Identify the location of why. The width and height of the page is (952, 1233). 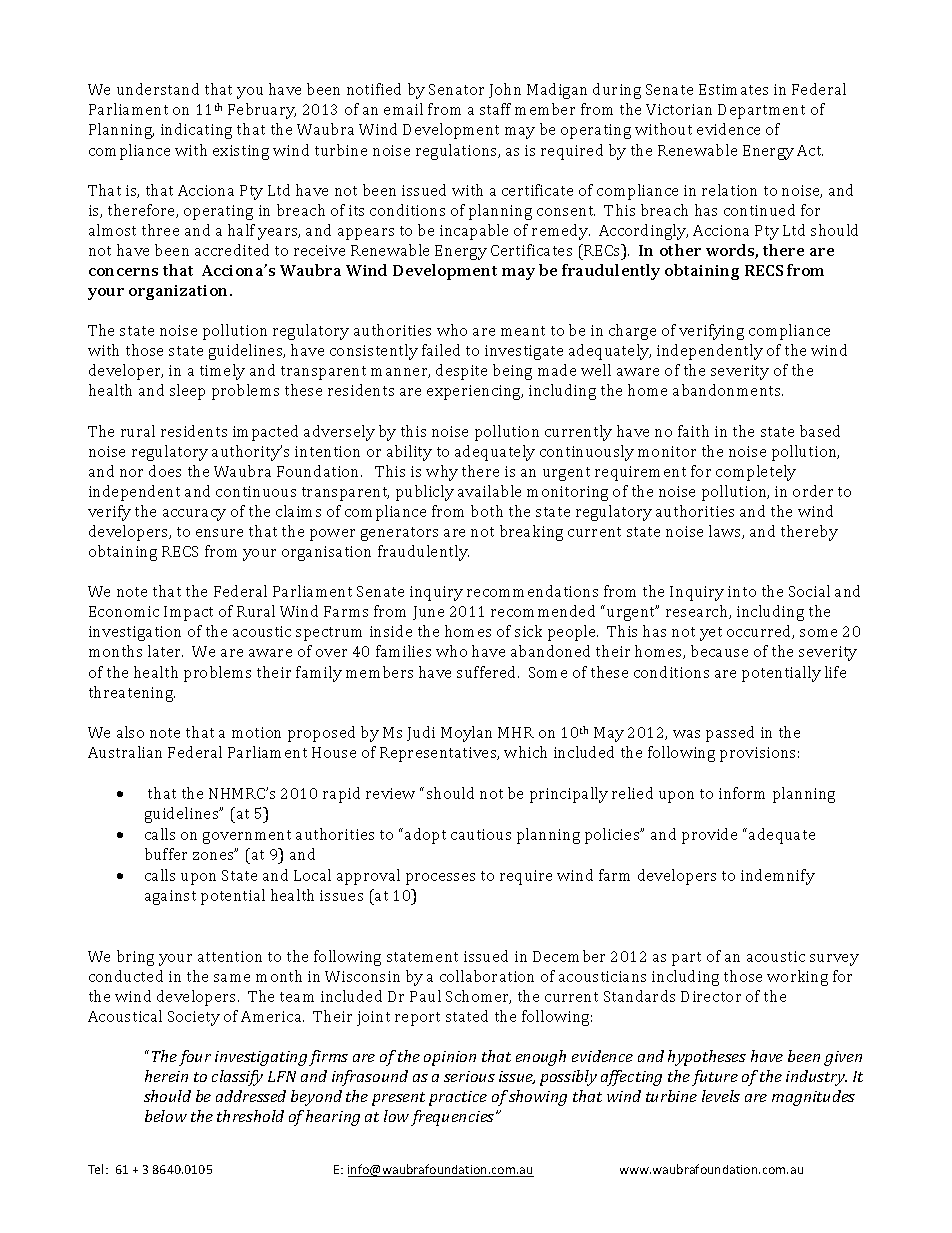
(442, 473).
